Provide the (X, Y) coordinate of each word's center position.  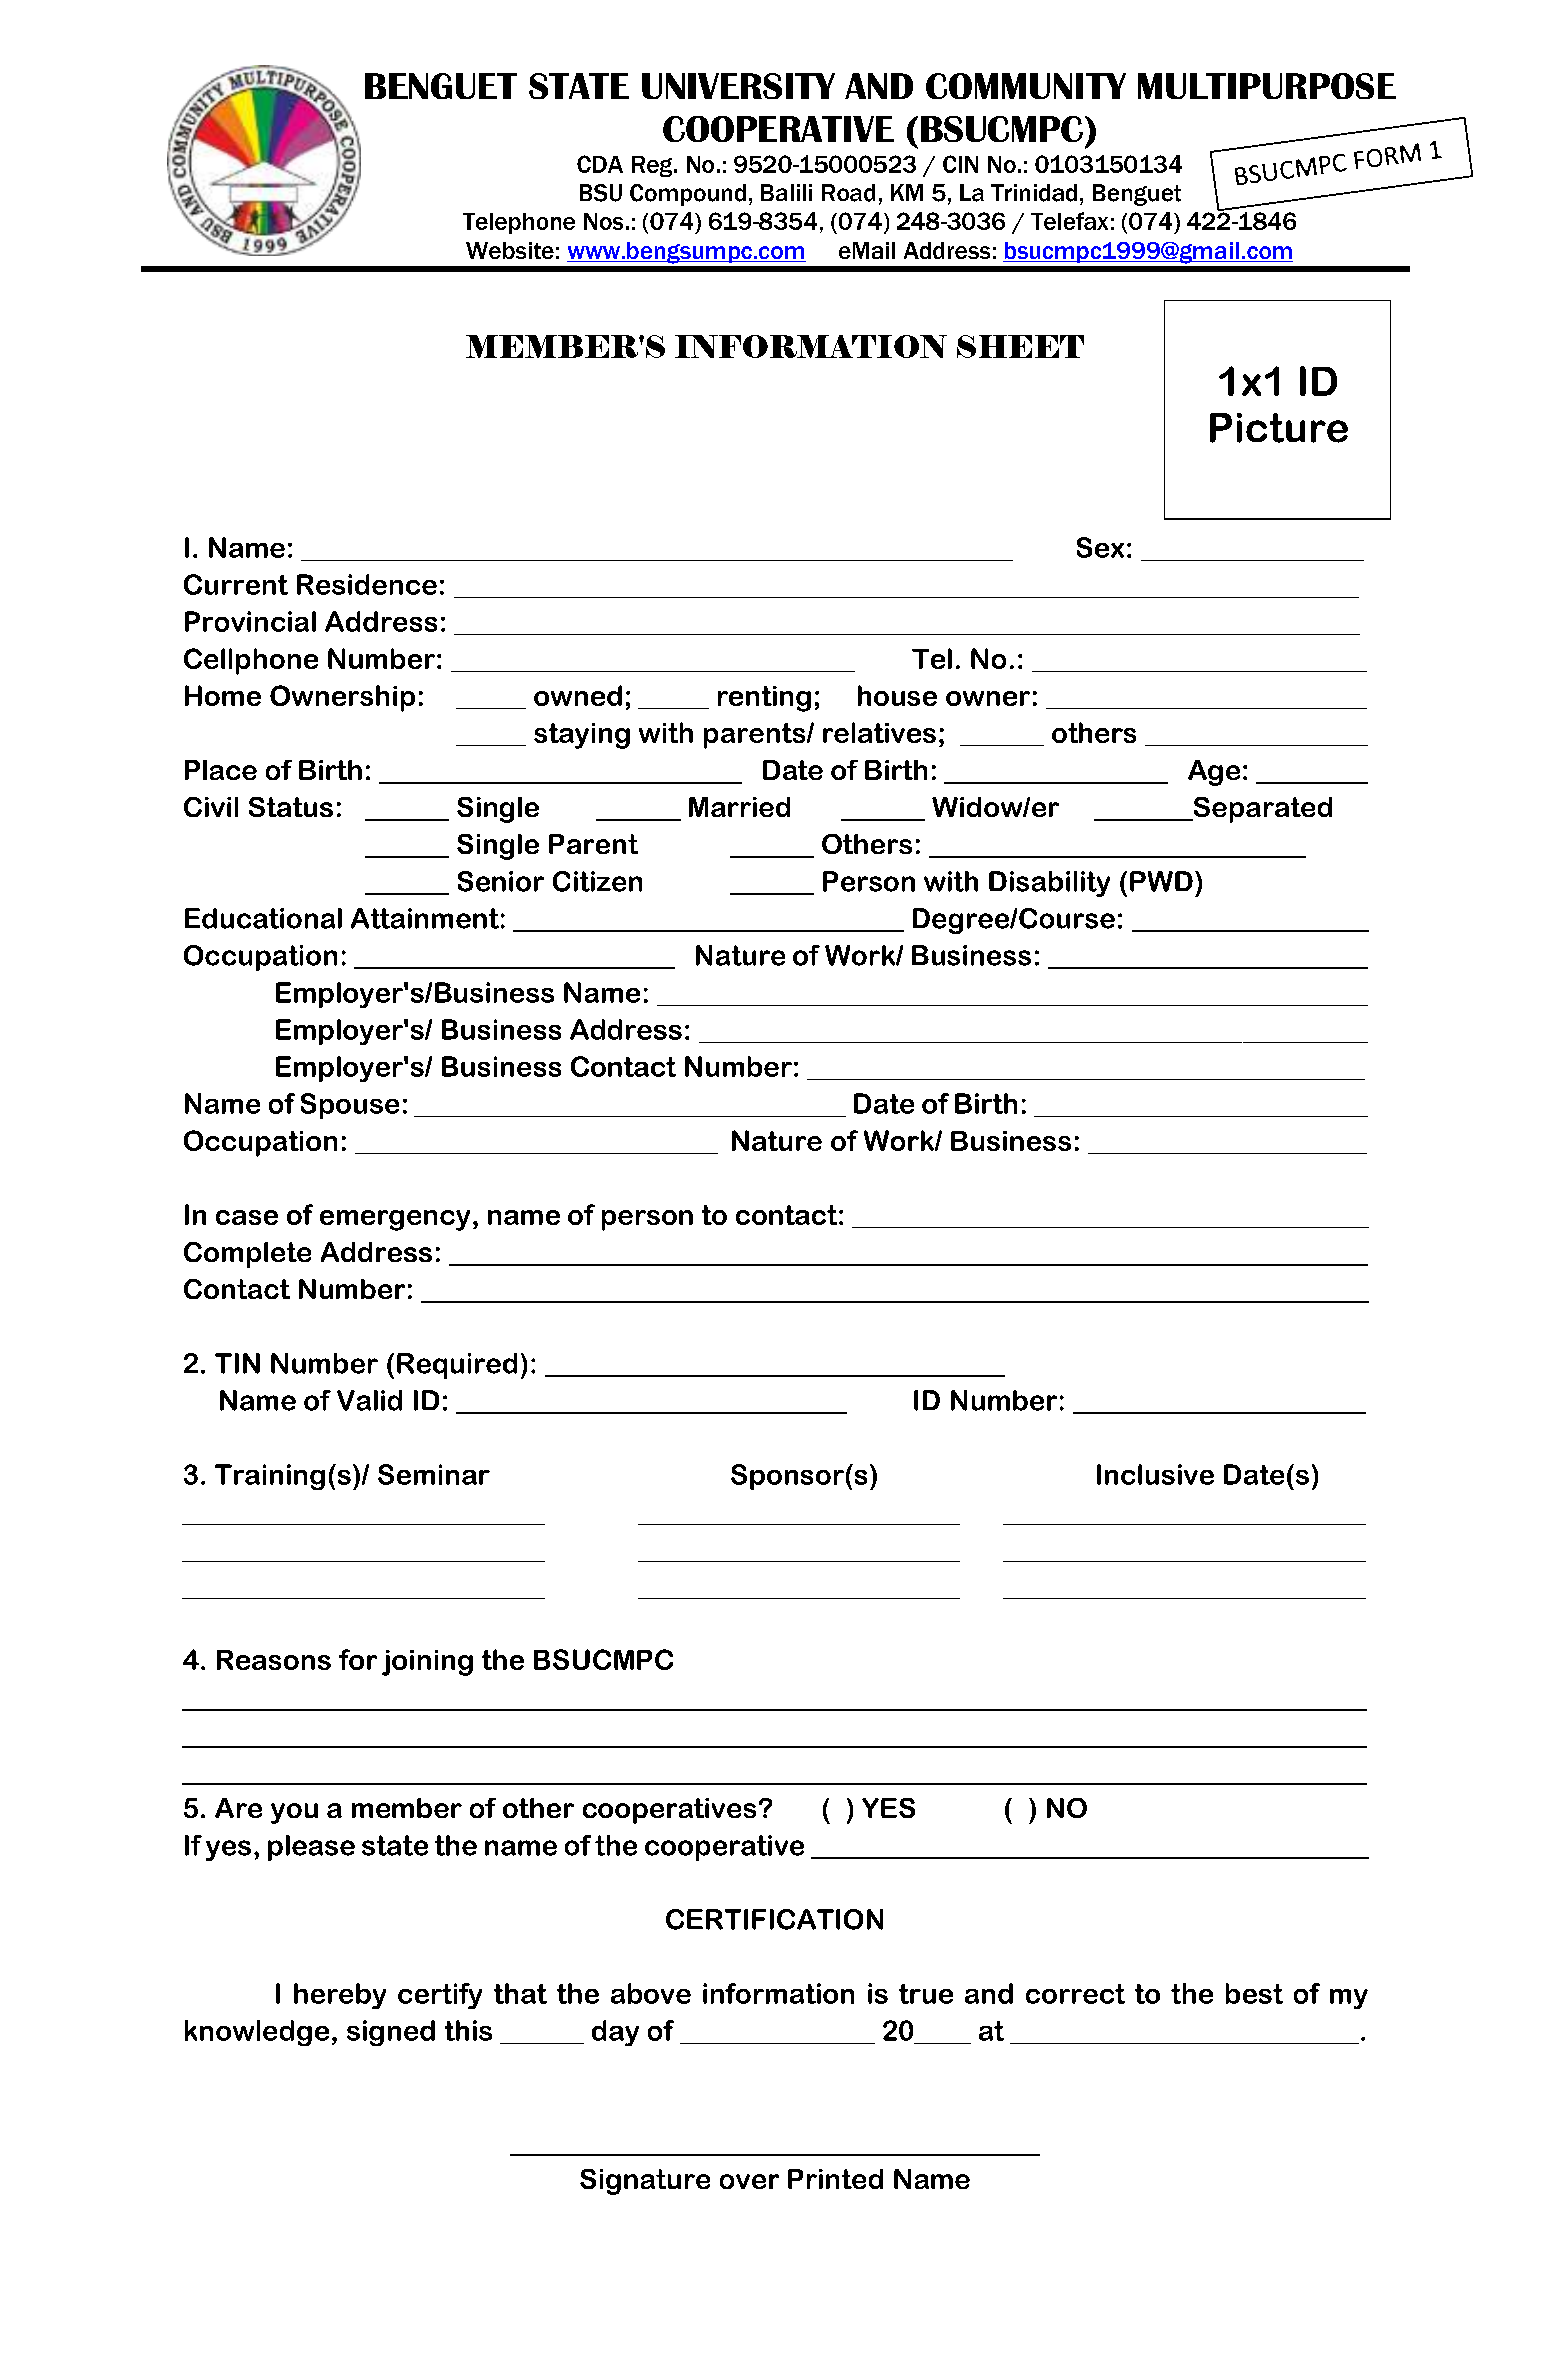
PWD (1161, 881)
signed (391, 2033)
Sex (1100, 547)
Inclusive (1155, 1474)
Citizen (597, 881)
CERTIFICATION (774, 1919)
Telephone (519, 223)
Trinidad (1034, 193)
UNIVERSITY (738, 86)
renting (764, 699)
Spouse (350, 1106)
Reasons (274, 1660)
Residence (367, 584)
